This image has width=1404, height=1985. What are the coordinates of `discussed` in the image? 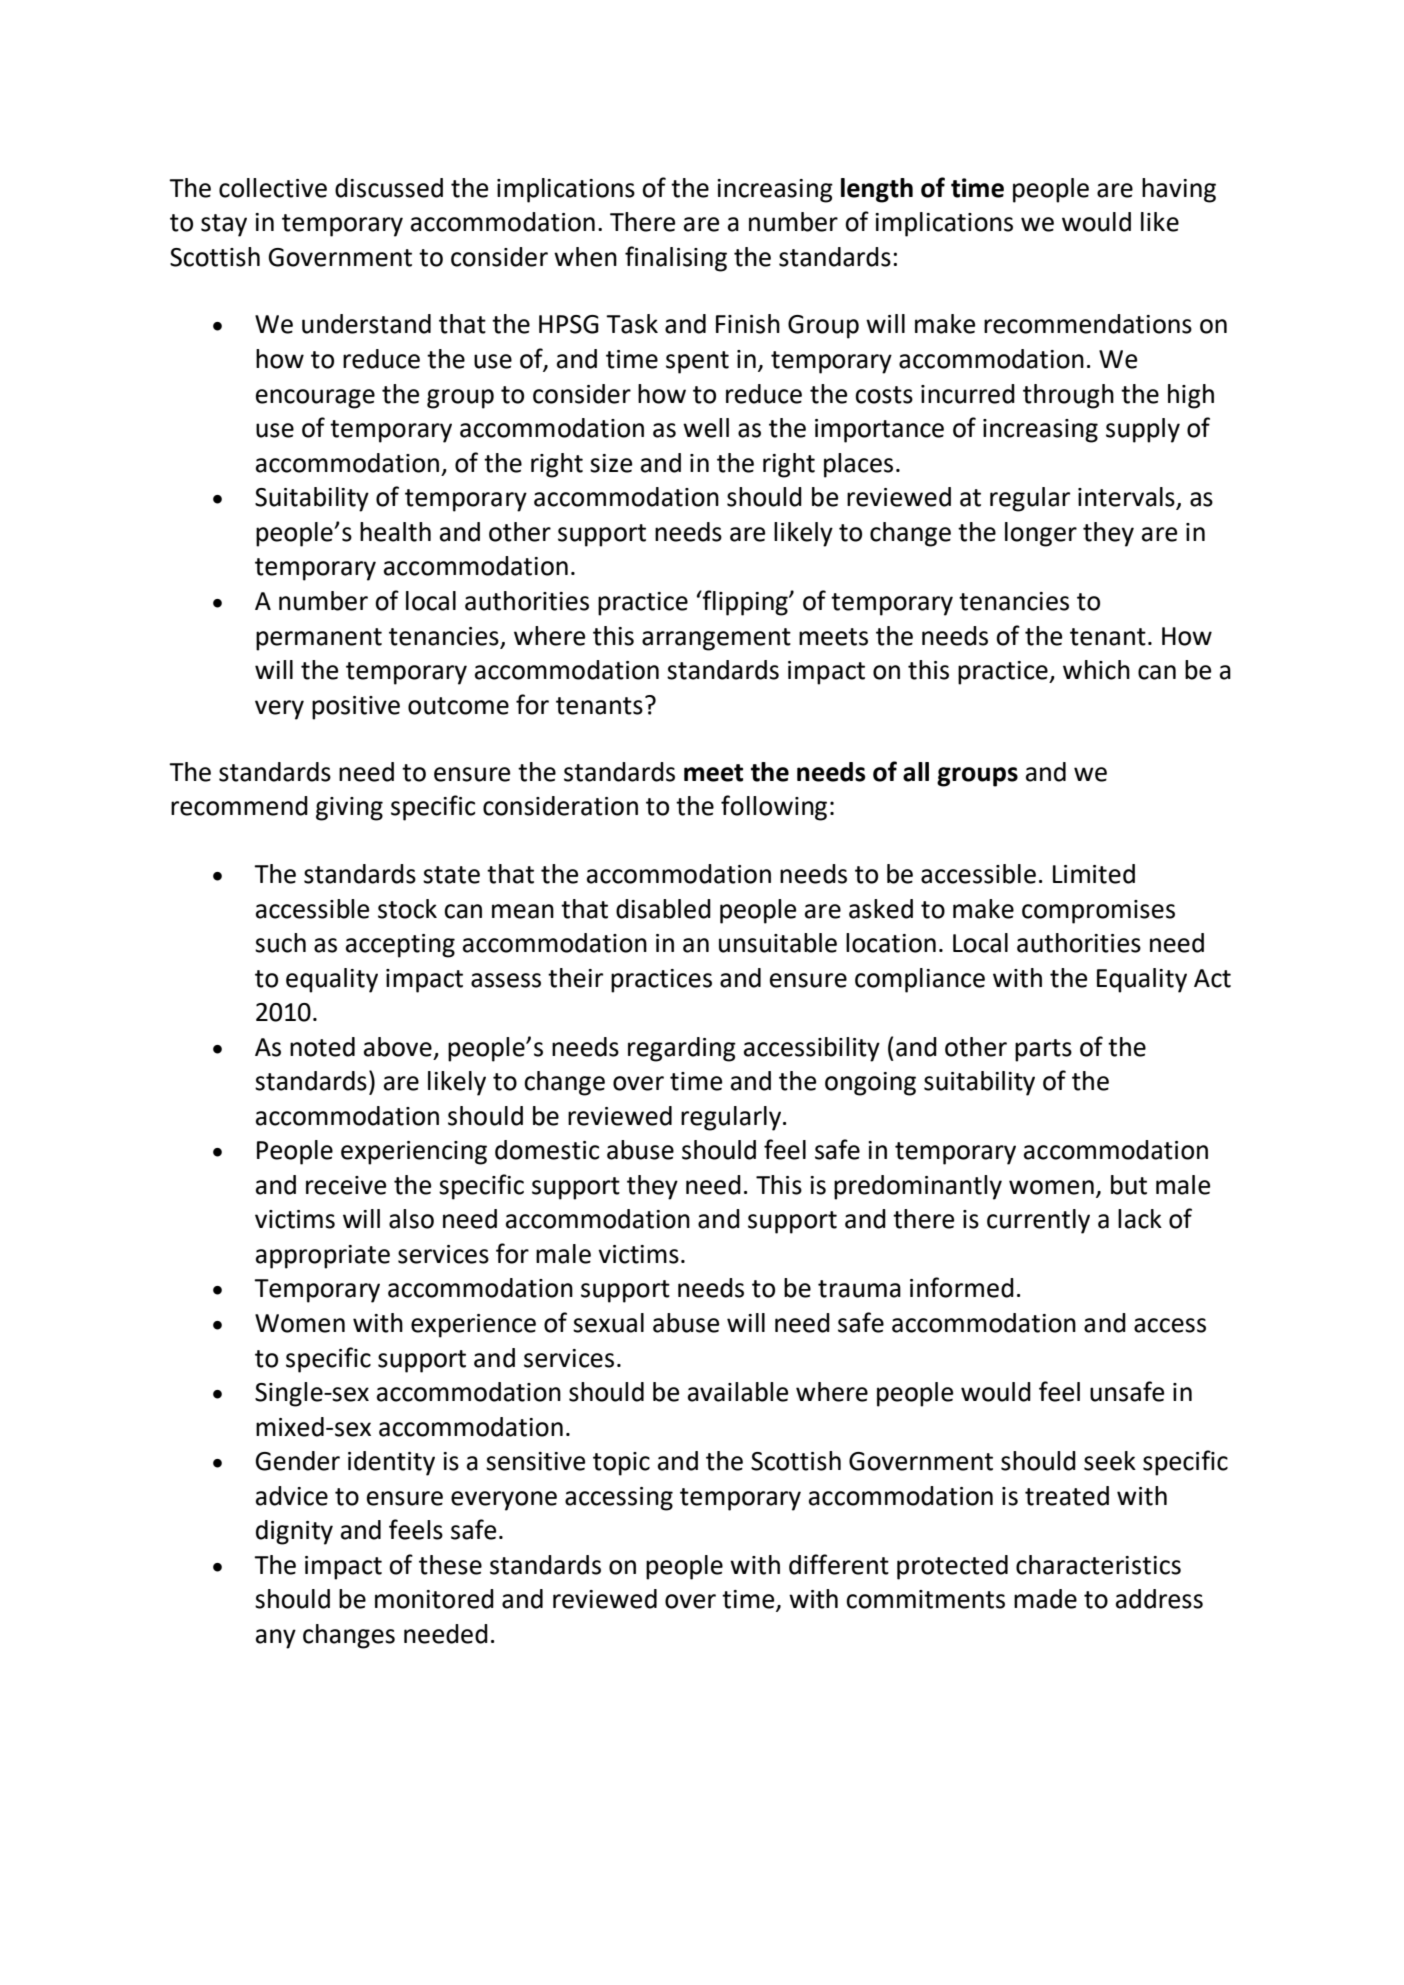 It's located at (389, 188).
